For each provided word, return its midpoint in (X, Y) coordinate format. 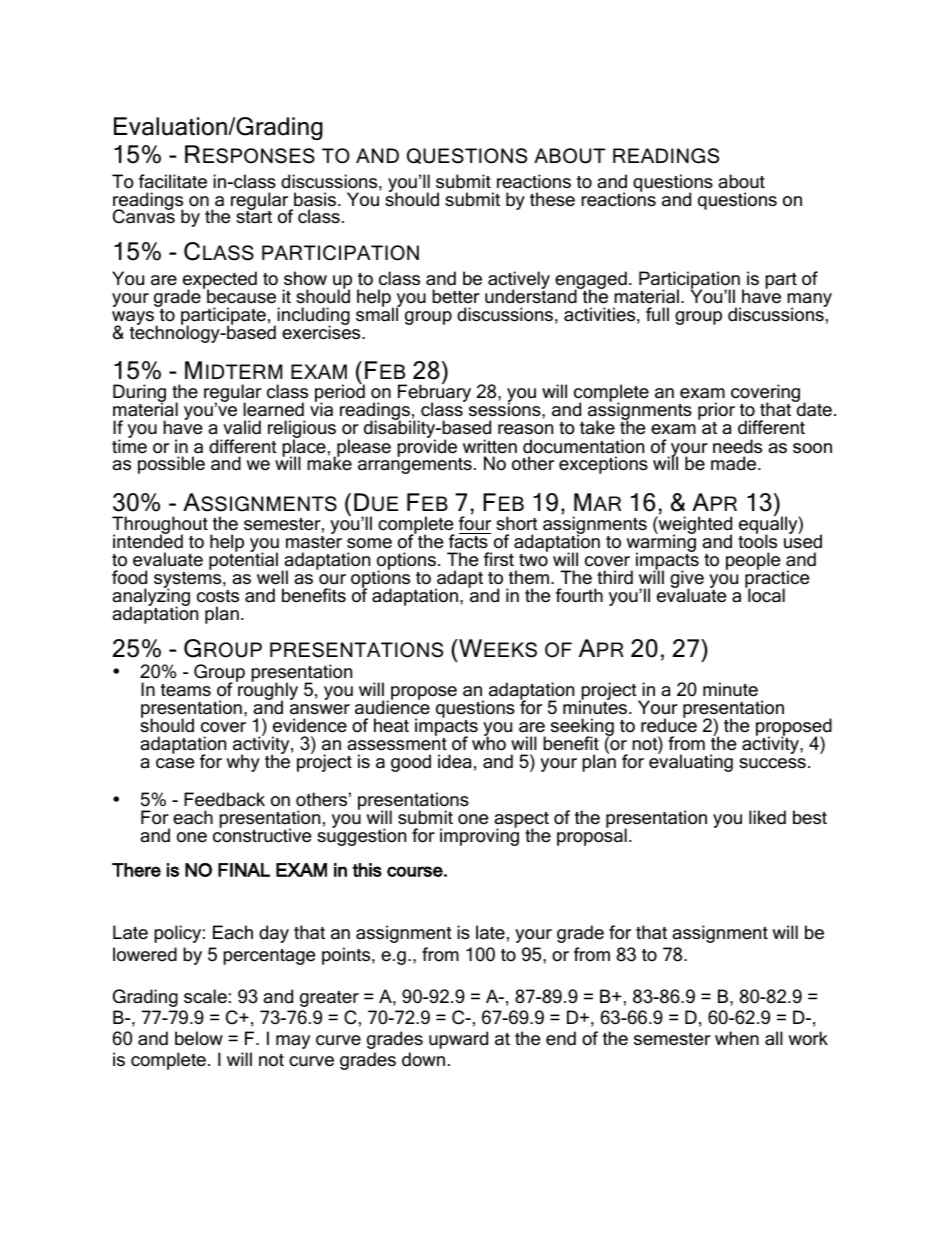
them (529, 577)
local (765, 595)
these (552, 199)
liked (767, 817)
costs (218, 596)
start (254, 216)
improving (479, 836)
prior (716, 412)
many (809, 301)
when (737, 1038)
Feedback (224, 799)
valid (242, 427)
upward (458, 1040)
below (199, 1038)
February (434, 394)
